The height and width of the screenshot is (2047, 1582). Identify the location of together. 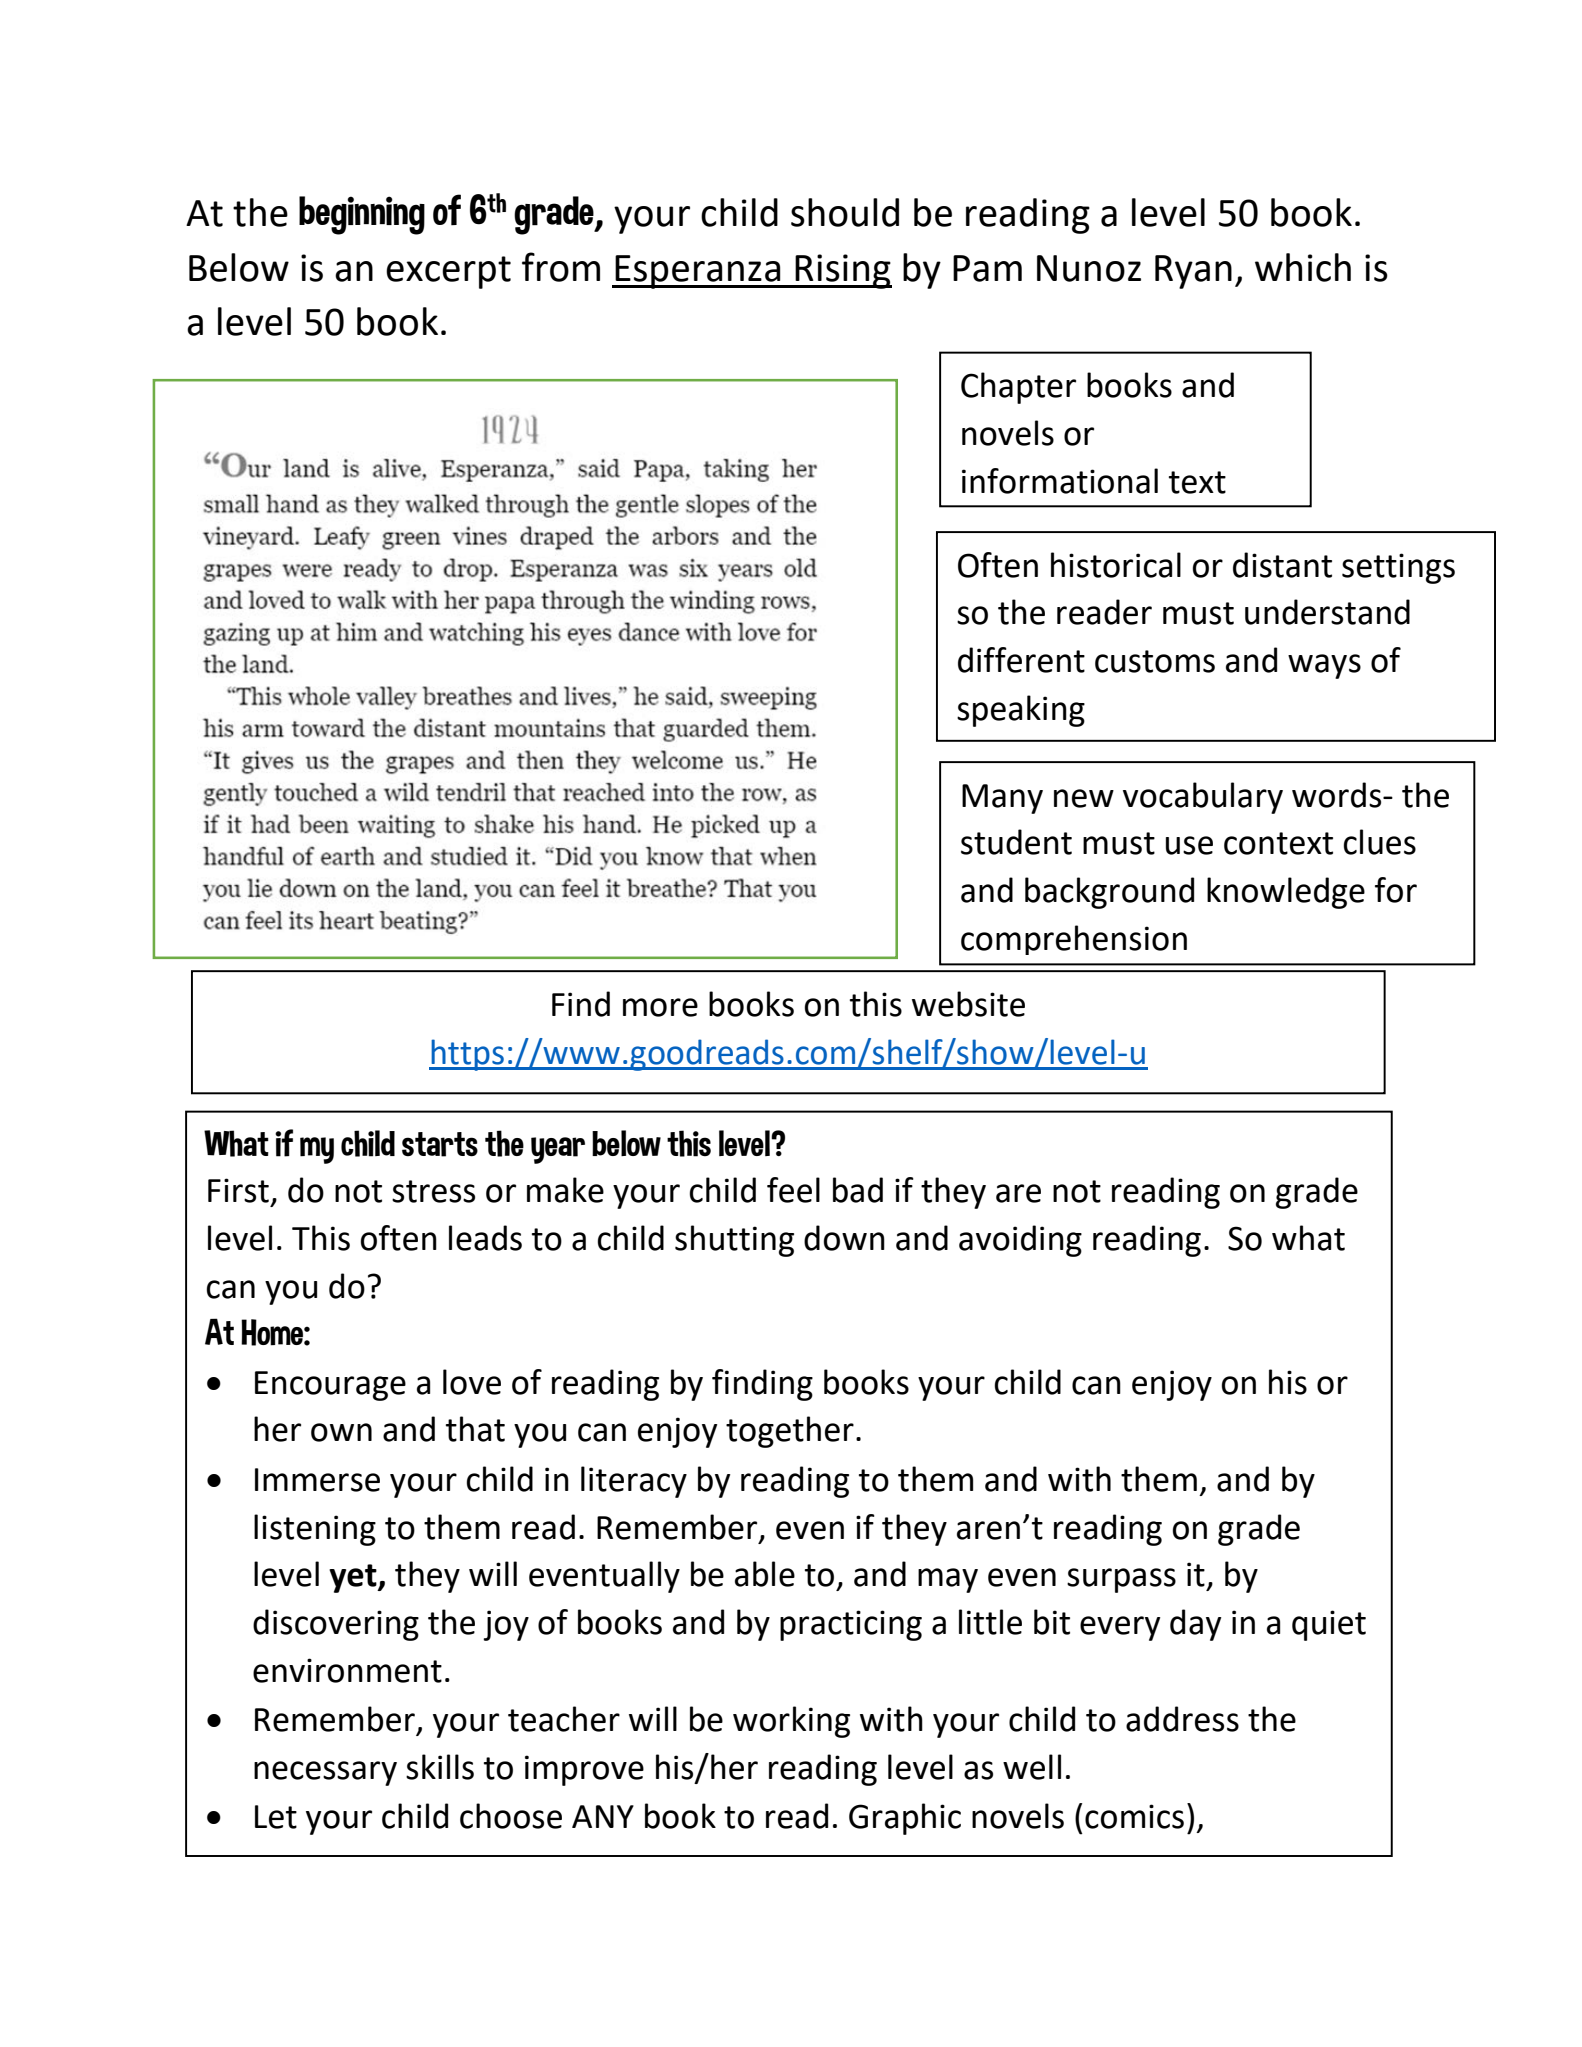
(790, 1432).
